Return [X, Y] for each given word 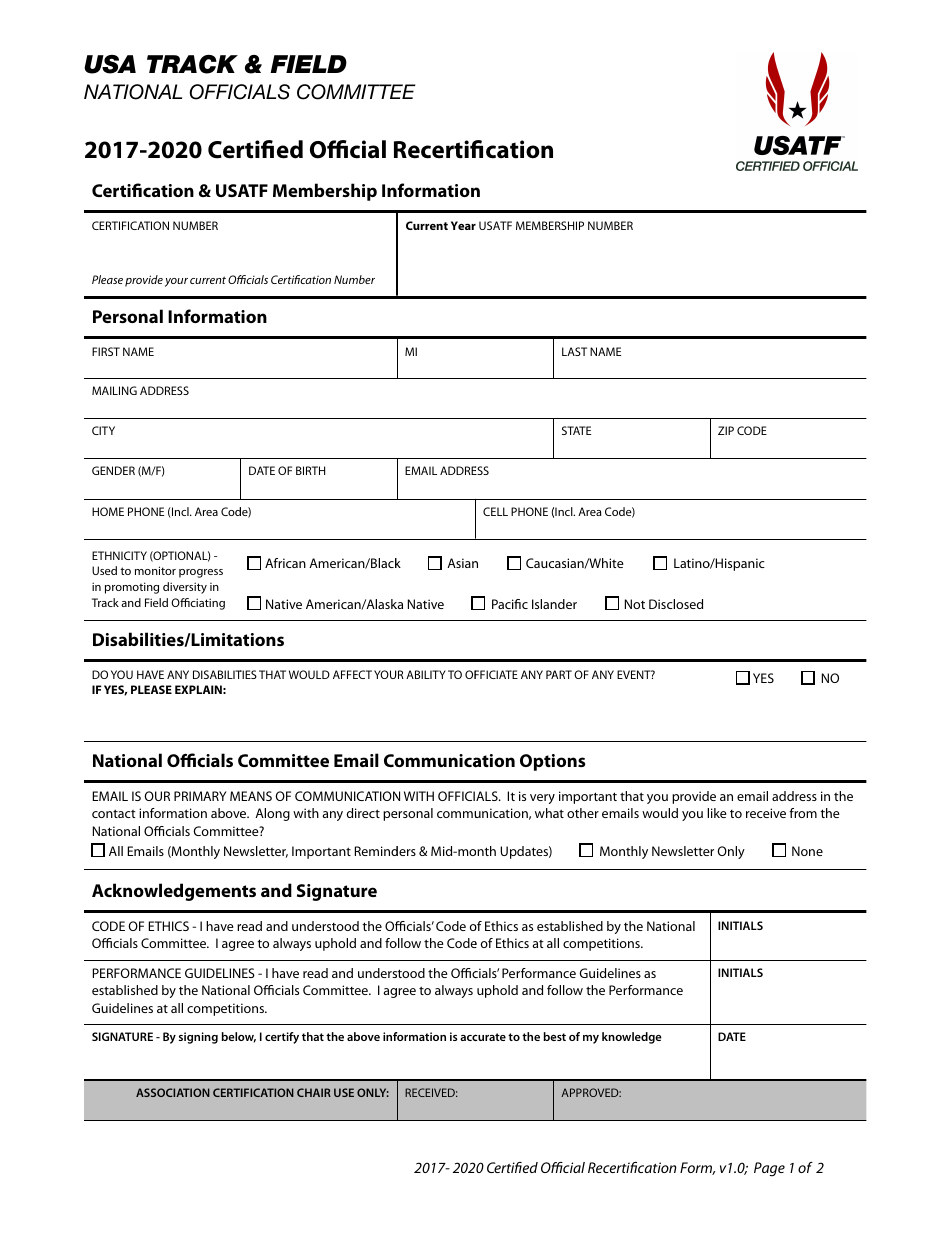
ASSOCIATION [173, 1092]
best [554, 1036]
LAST [574, 351]
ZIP [726, 430]
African [285, 563]
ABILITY [426, 674]
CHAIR [314, 1092]
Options [552, 762]
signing [198, 1038]
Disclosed [676, 604]
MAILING [114, 390]
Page [769, 1169]
